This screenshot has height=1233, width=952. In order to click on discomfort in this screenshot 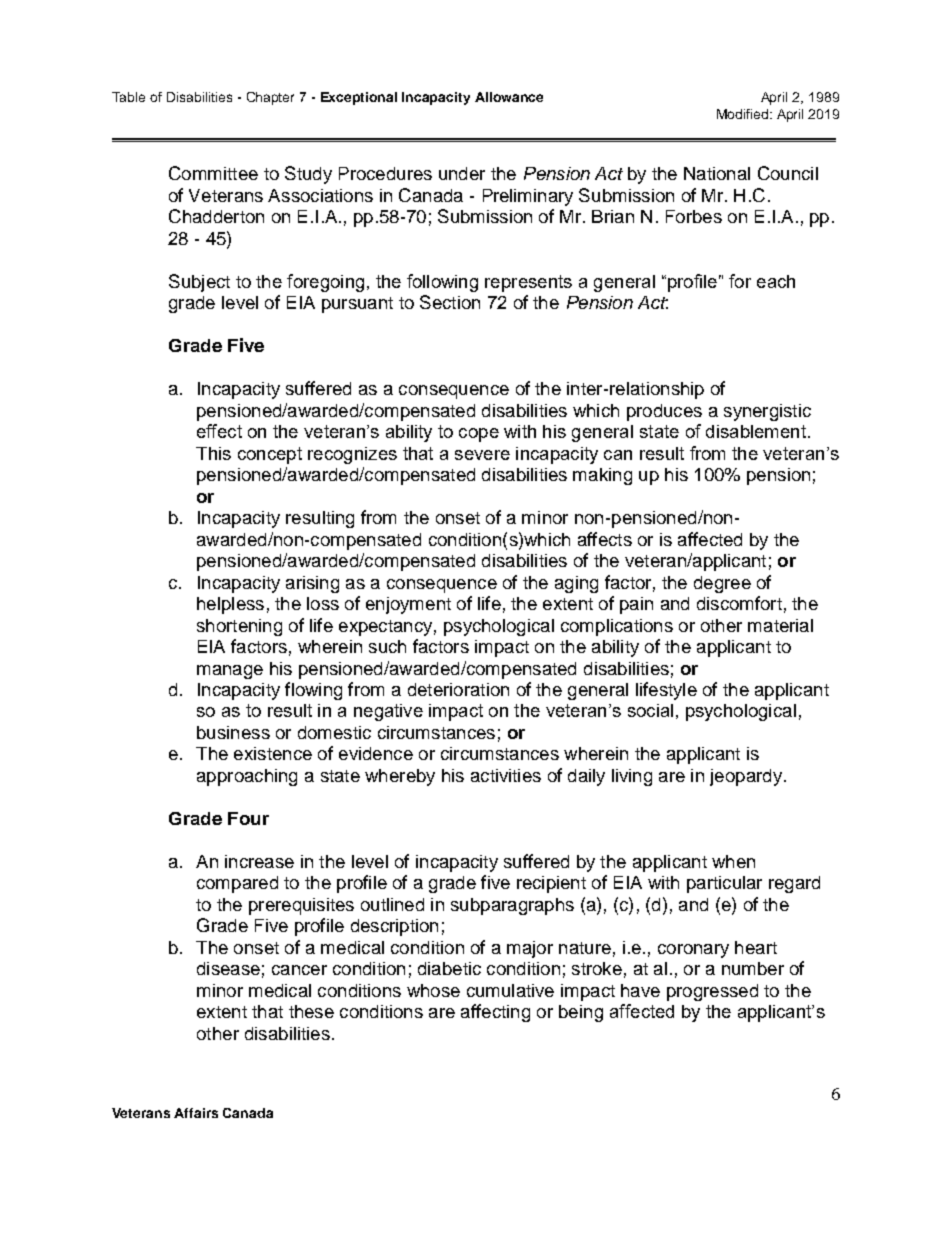, I will do `click(739, 603)`.
